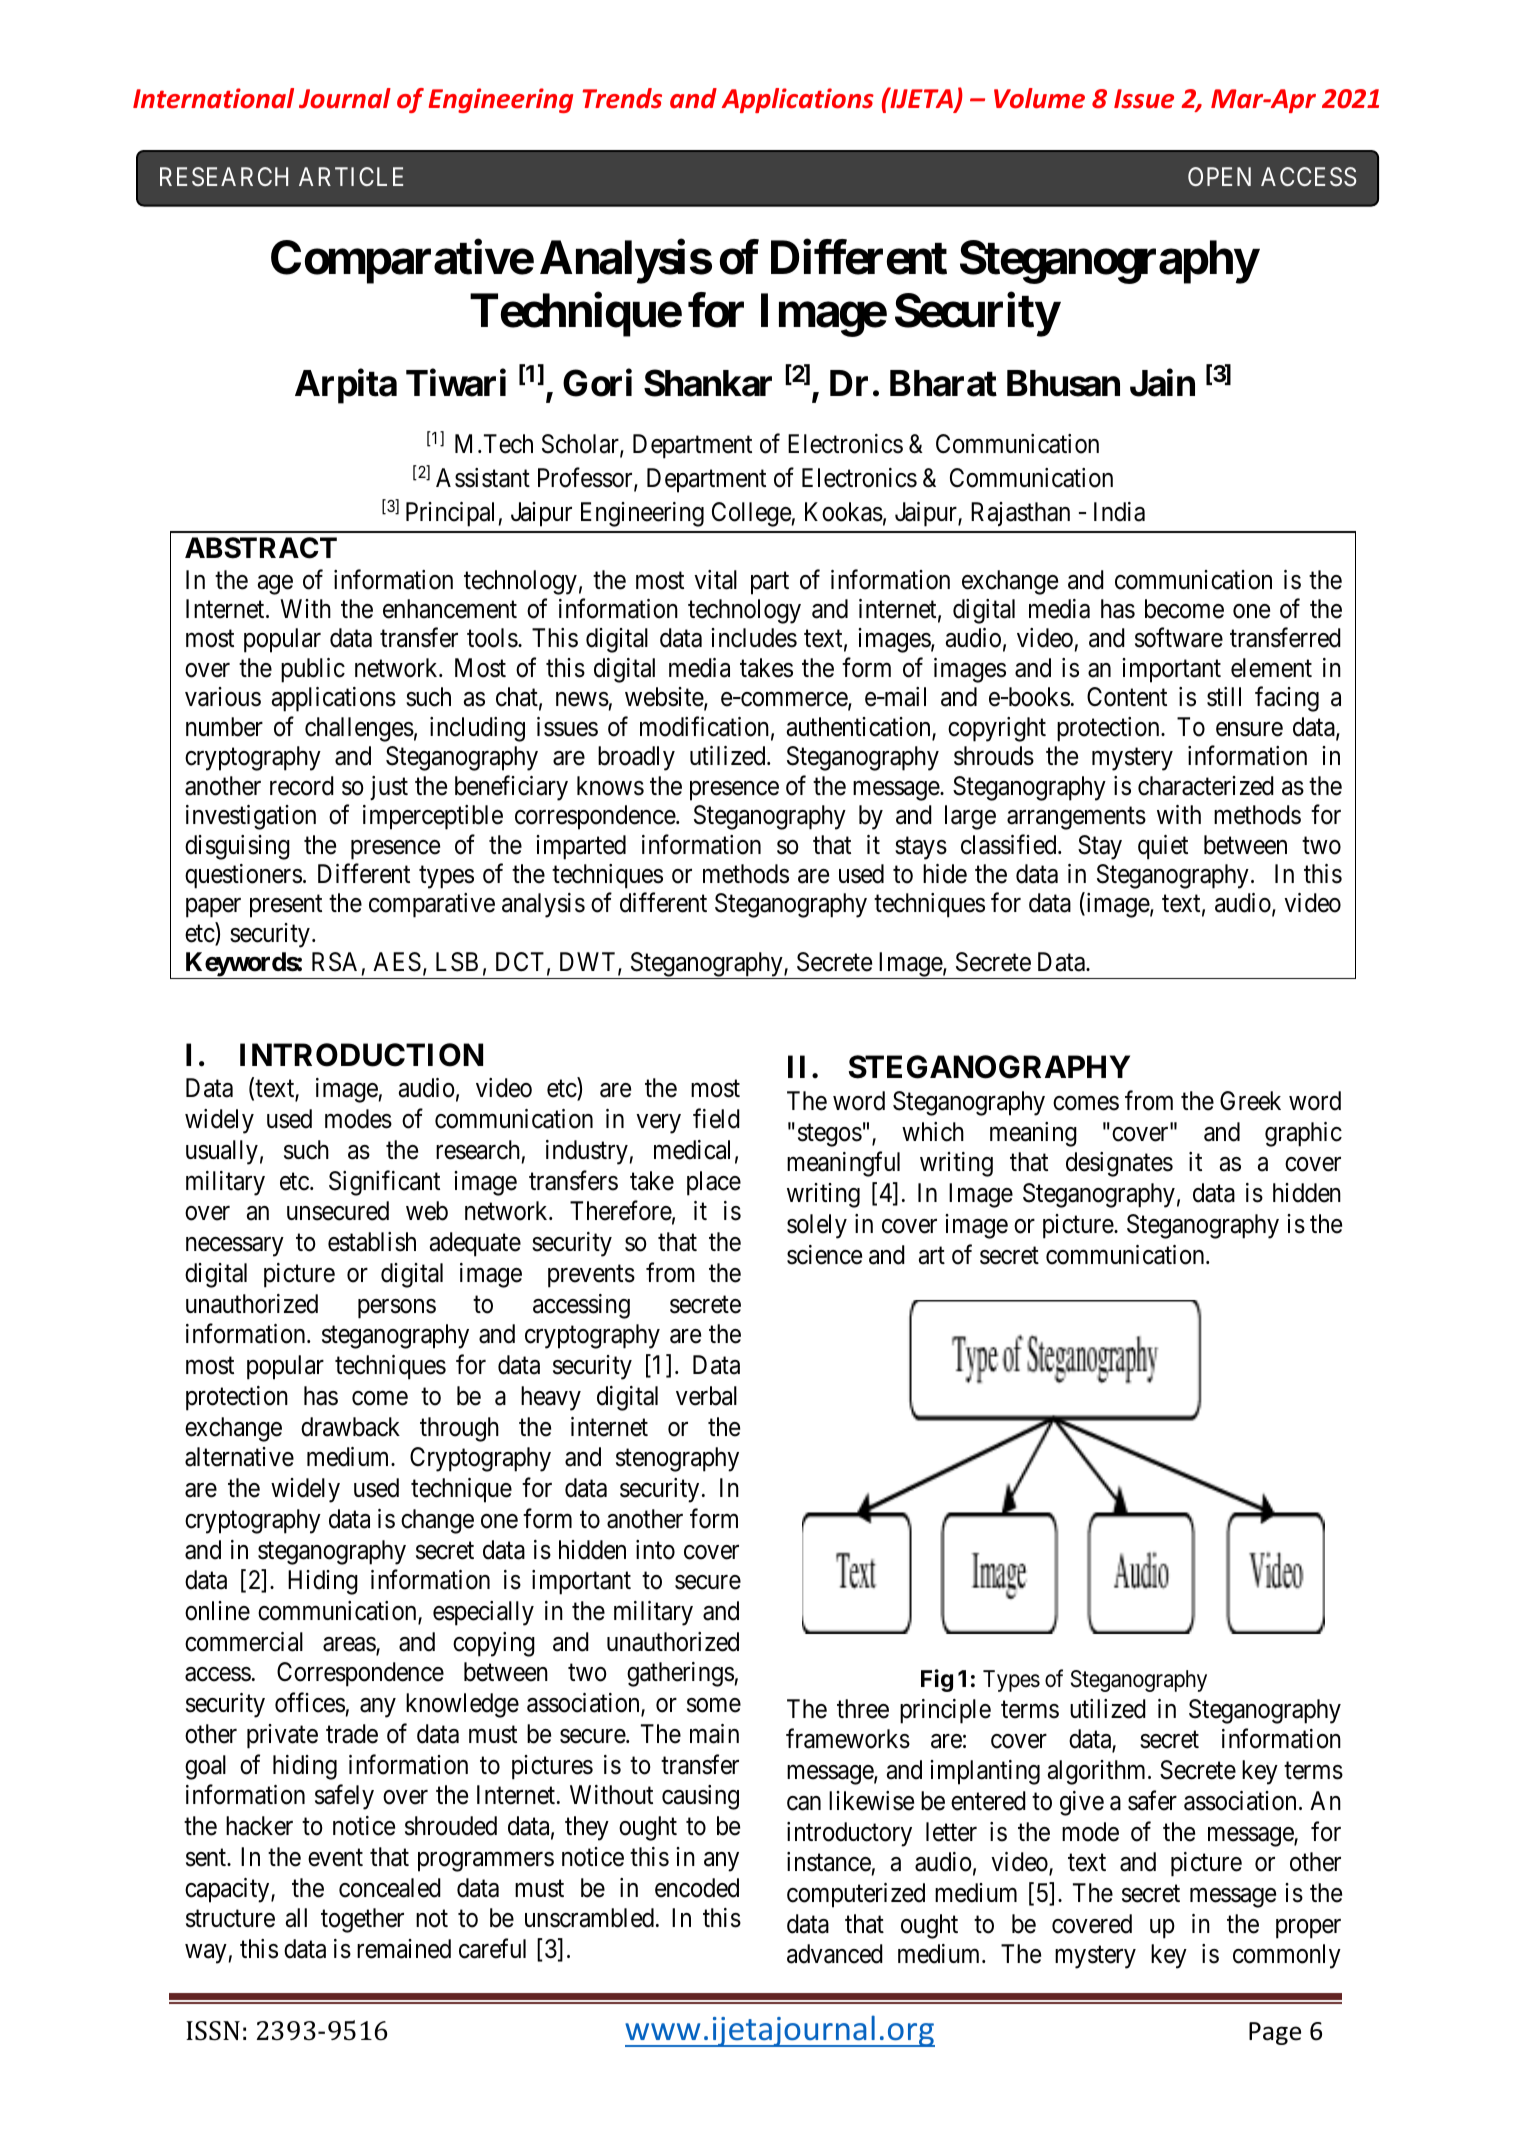 The image size is (1526, 2156). What do you see at coordinates (1119, 1164) in the screenshot?
I see `designates` at bounding box center [1119, 1164].
